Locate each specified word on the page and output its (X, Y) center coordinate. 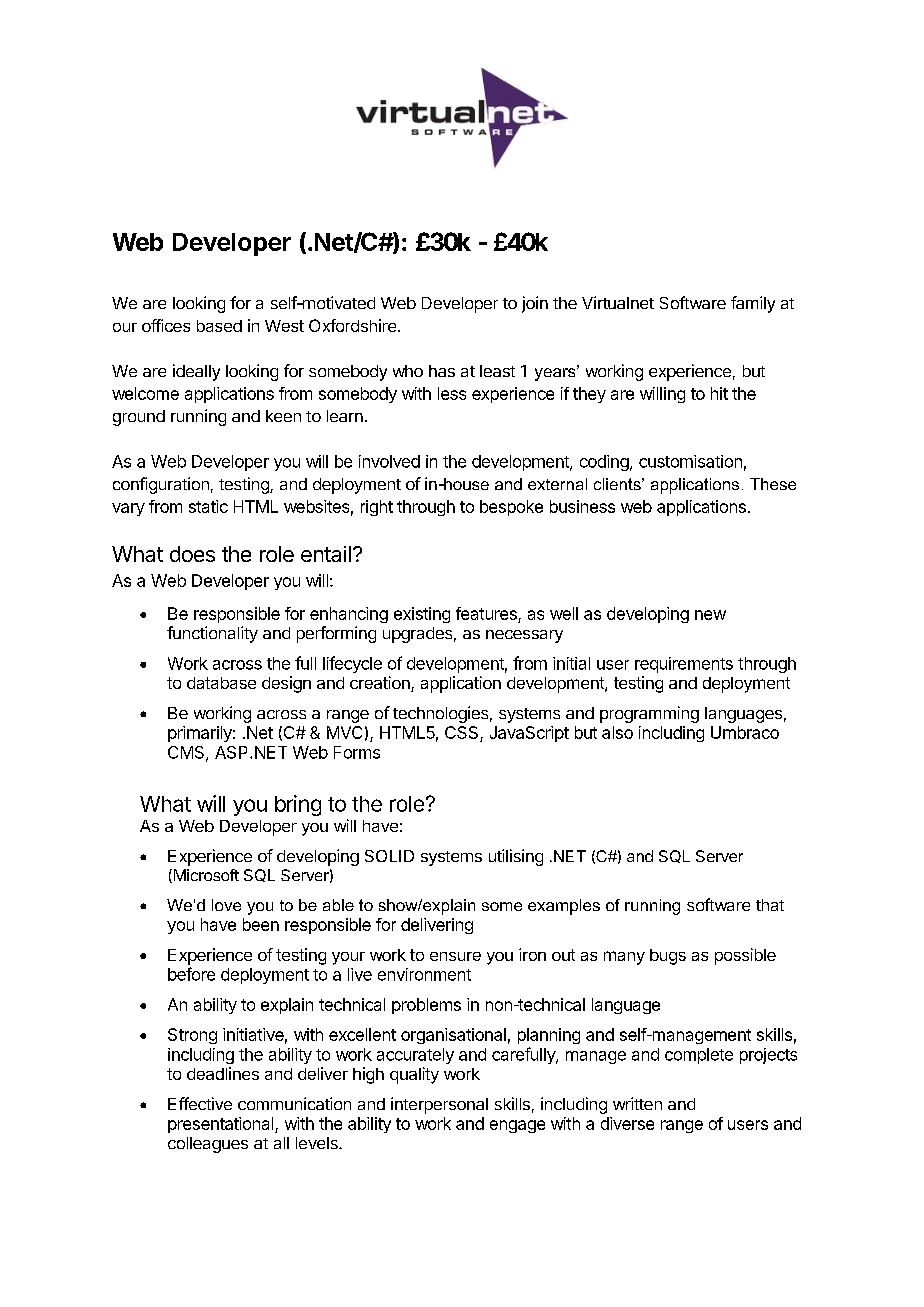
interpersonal (439, 1105)
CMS (187, 753)
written (637, 1103)
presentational (222, 1125)
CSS (463, 734)
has (442, 371)
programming (649, 714)
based (219, 326)
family (753, 304)
